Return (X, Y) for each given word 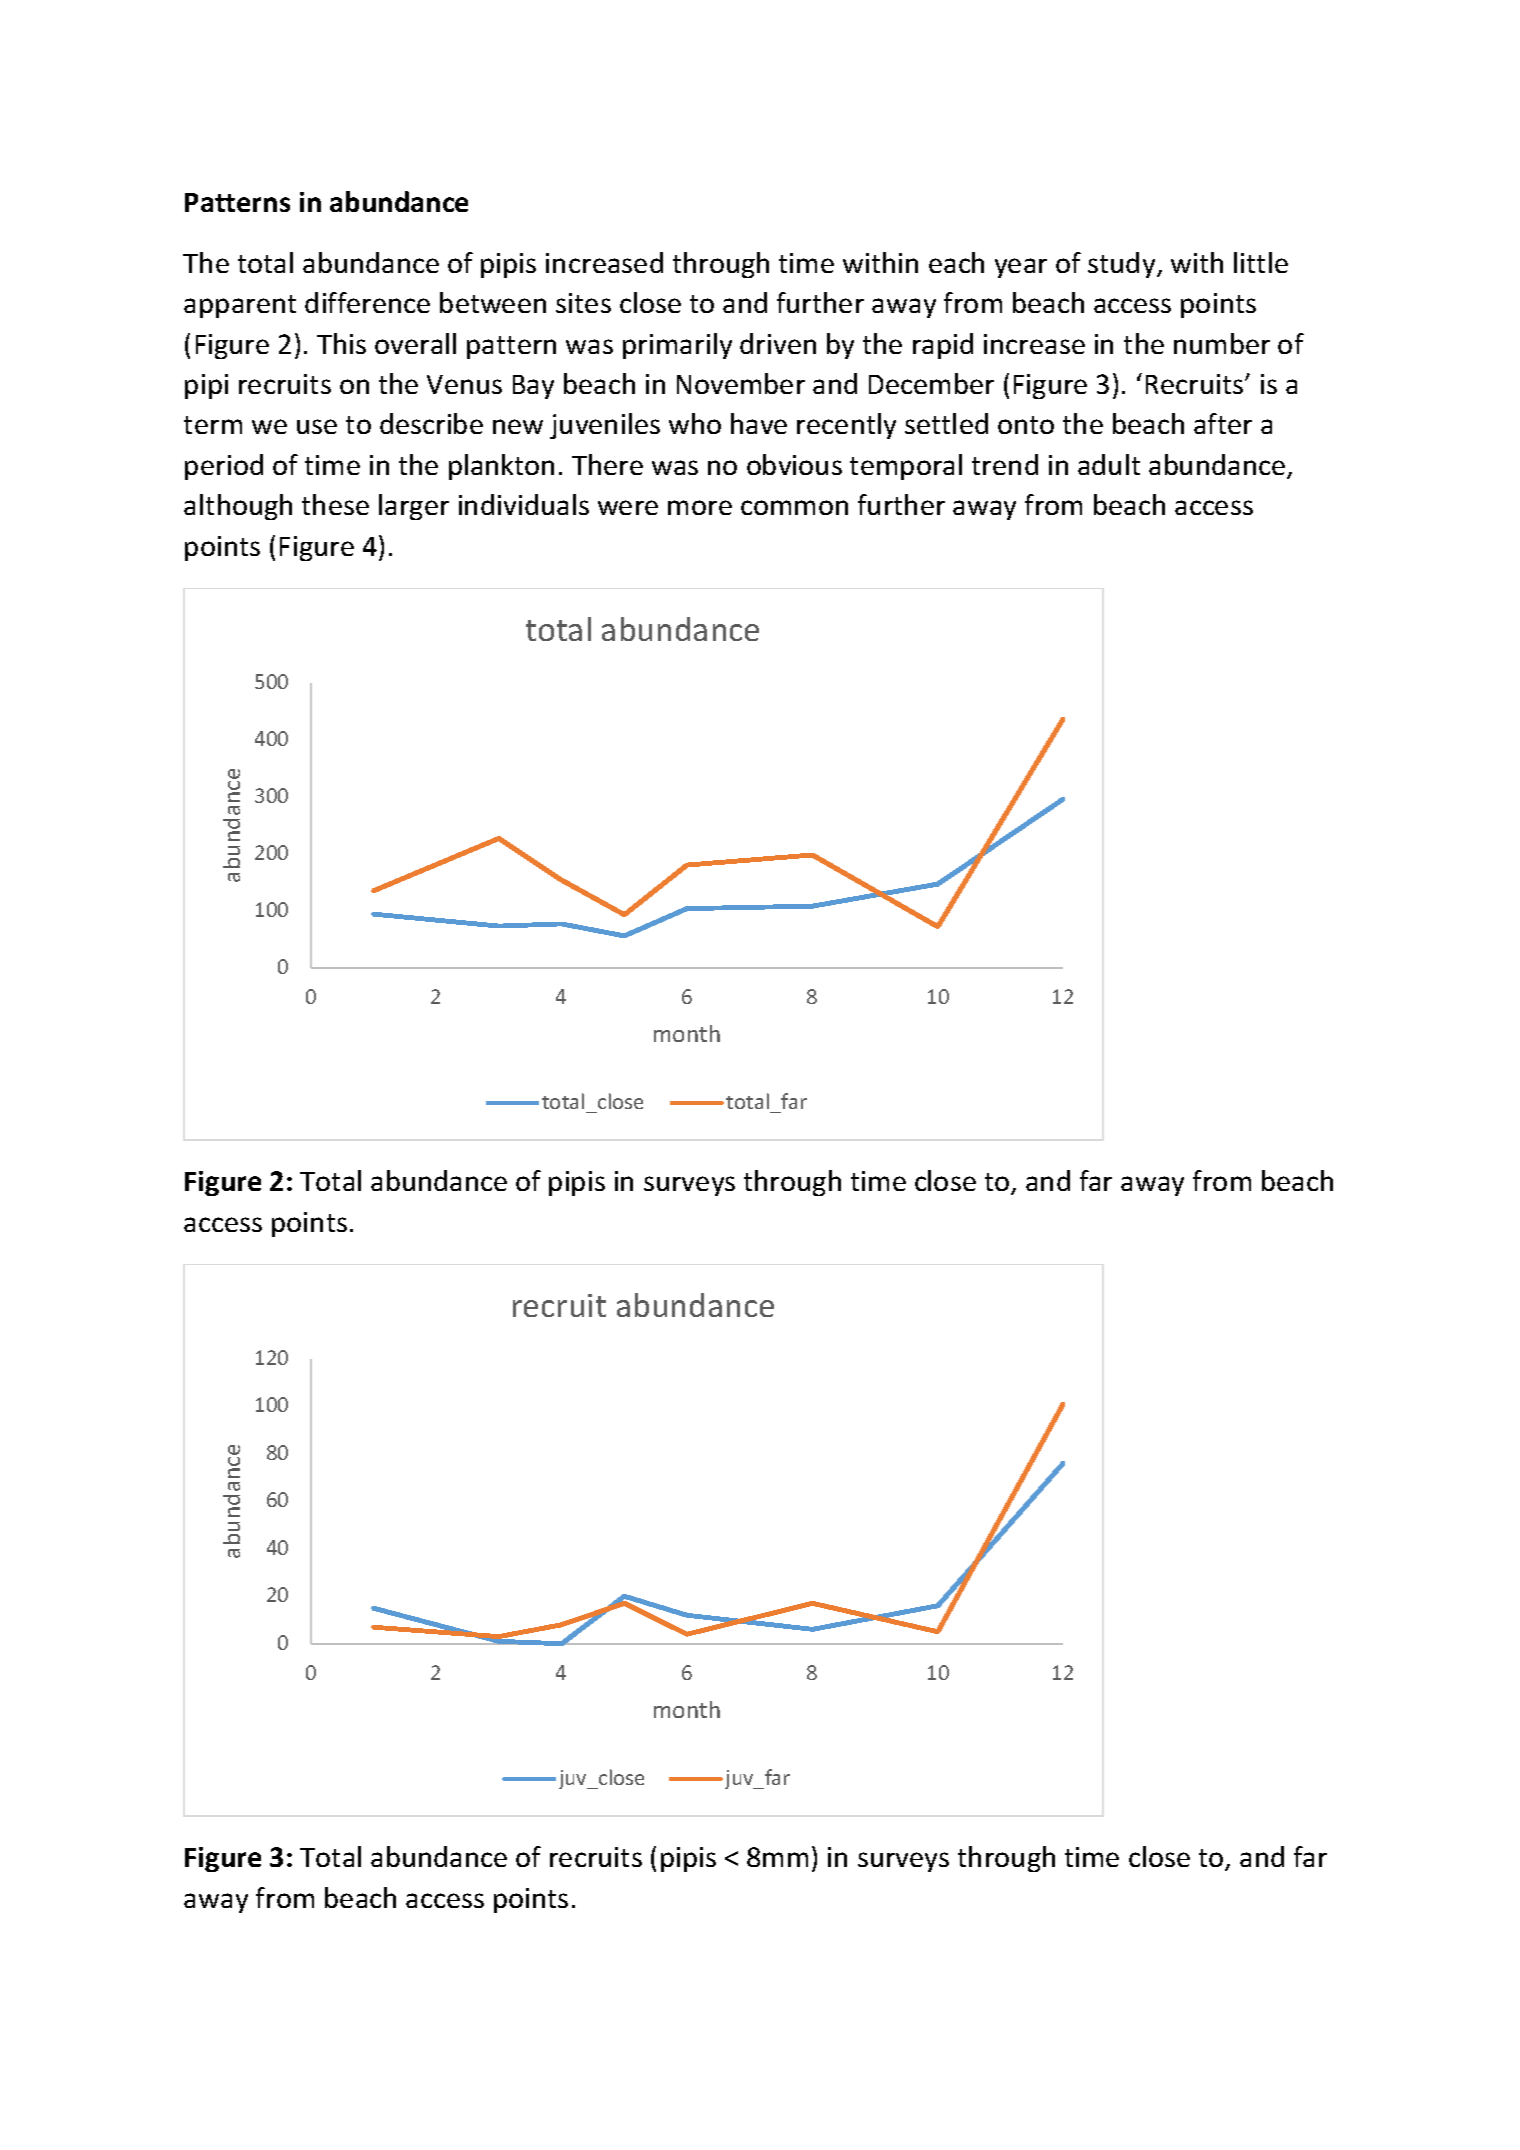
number (1222, 343)
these (335, 504)
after (1223, 423)
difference (367, 302)
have (759, 423)
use (317, 426)
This (341, 343)
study (1123, 265)
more (700, 507)
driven (778, 343)
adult (1109, 464)
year (1021, 268)
